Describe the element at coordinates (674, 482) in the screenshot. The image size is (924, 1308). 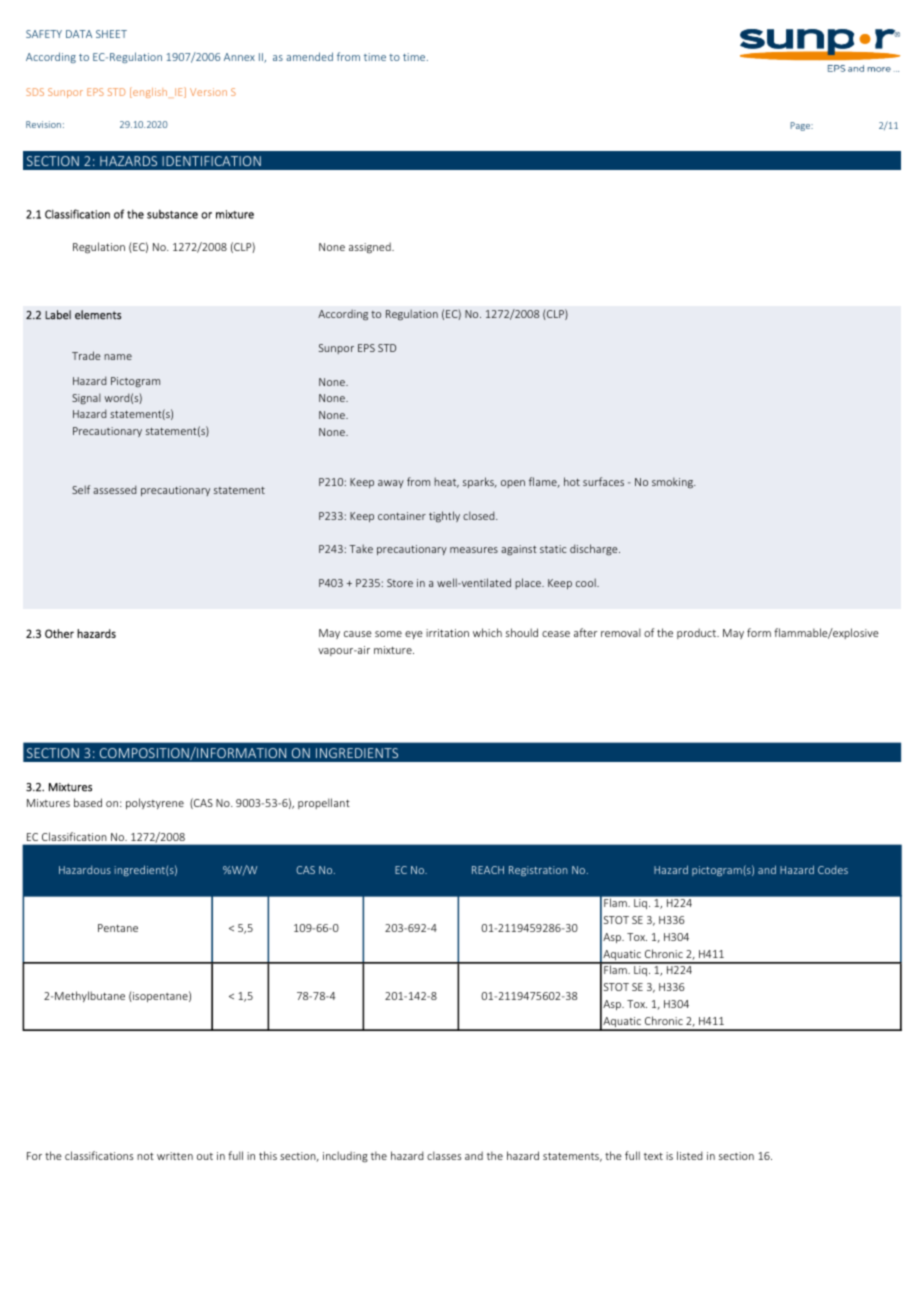
I see `smoking` at that location.
